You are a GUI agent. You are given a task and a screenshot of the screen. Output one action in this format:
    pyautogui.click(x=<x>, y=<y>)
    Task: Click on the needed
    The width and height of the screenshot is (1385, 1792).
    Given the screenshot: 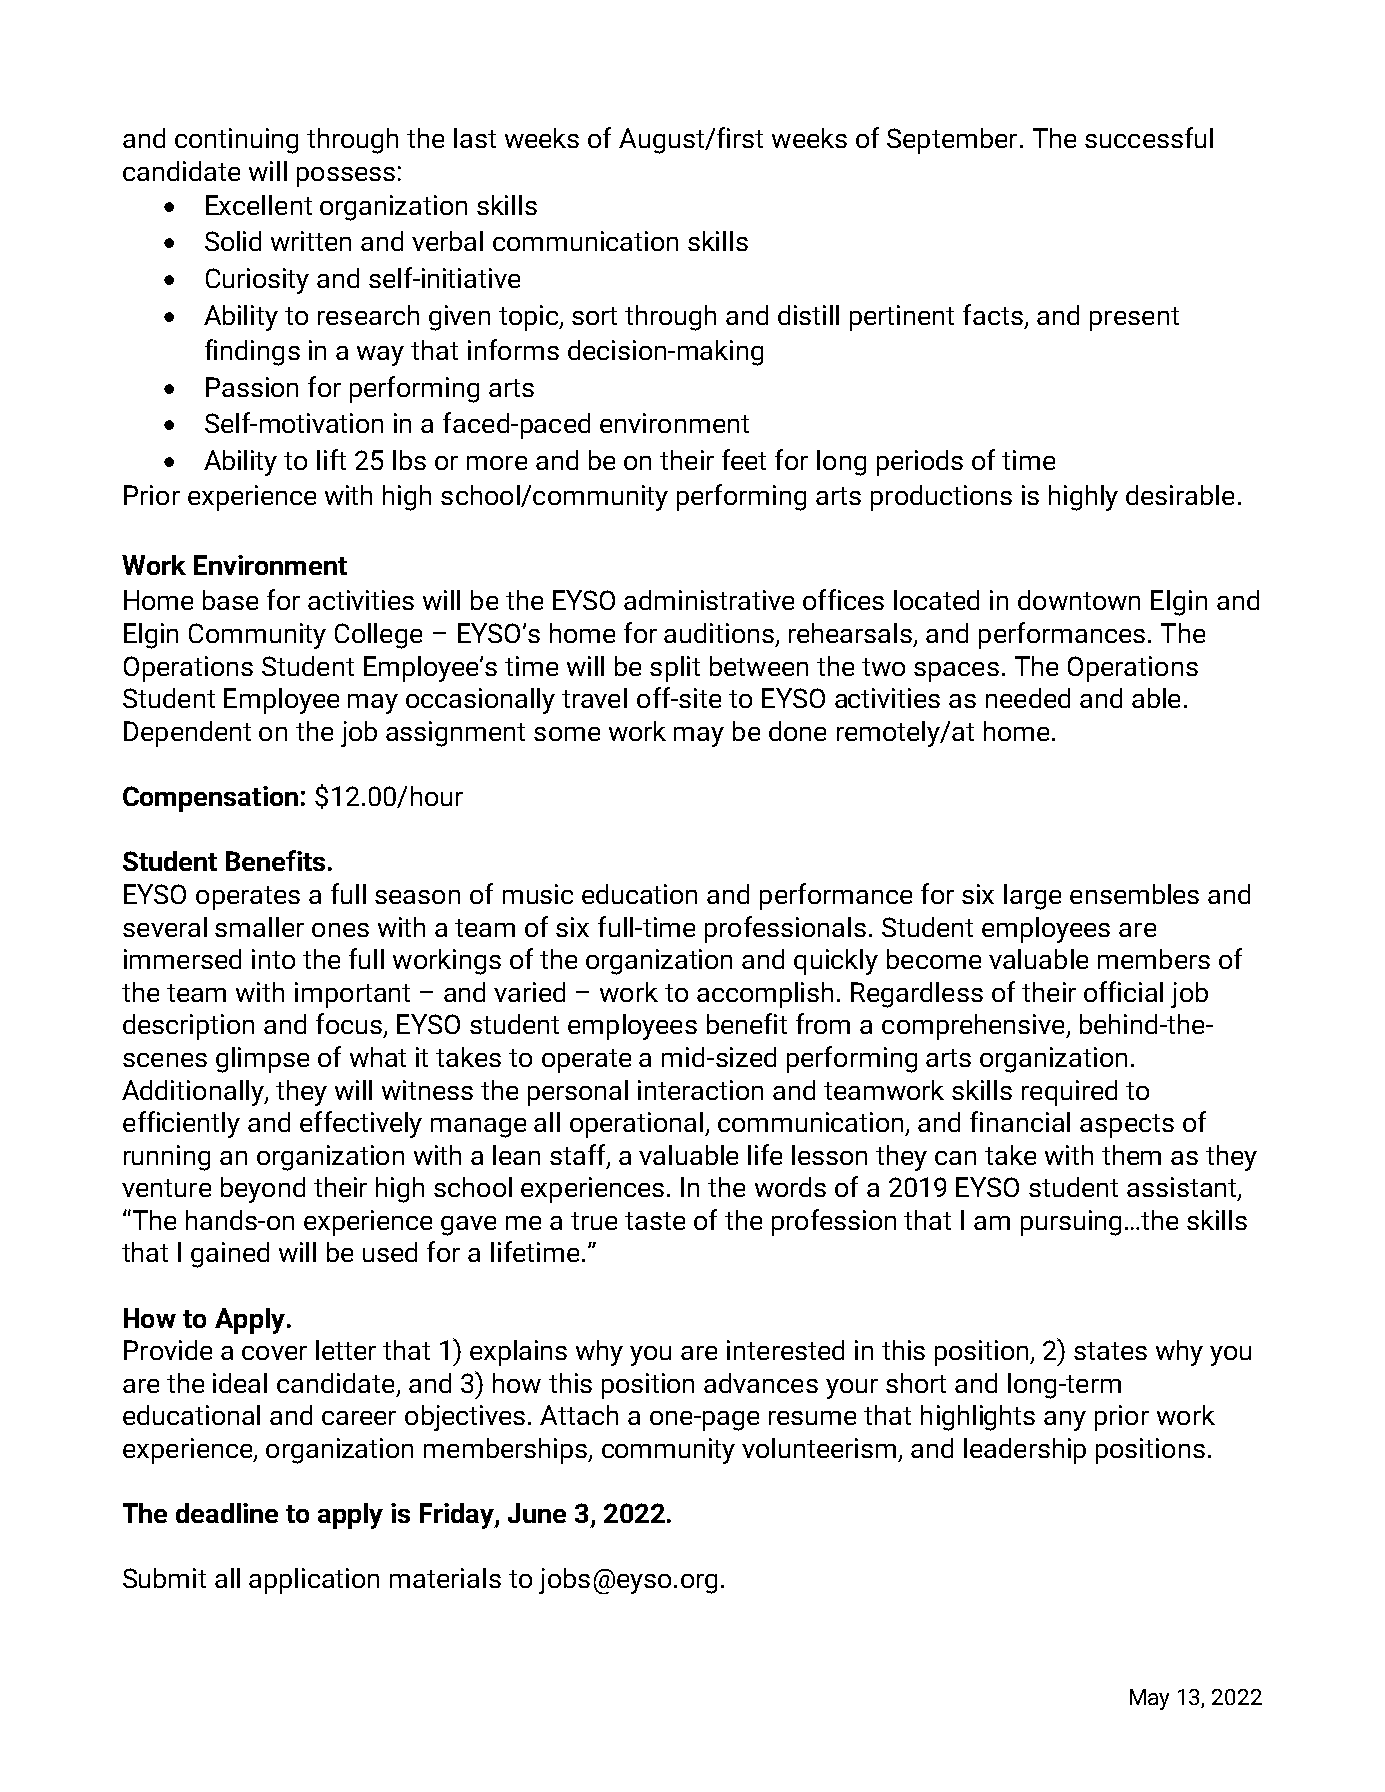 What is the action you would take?
    pyautogui.click(x=1028, y=698)
